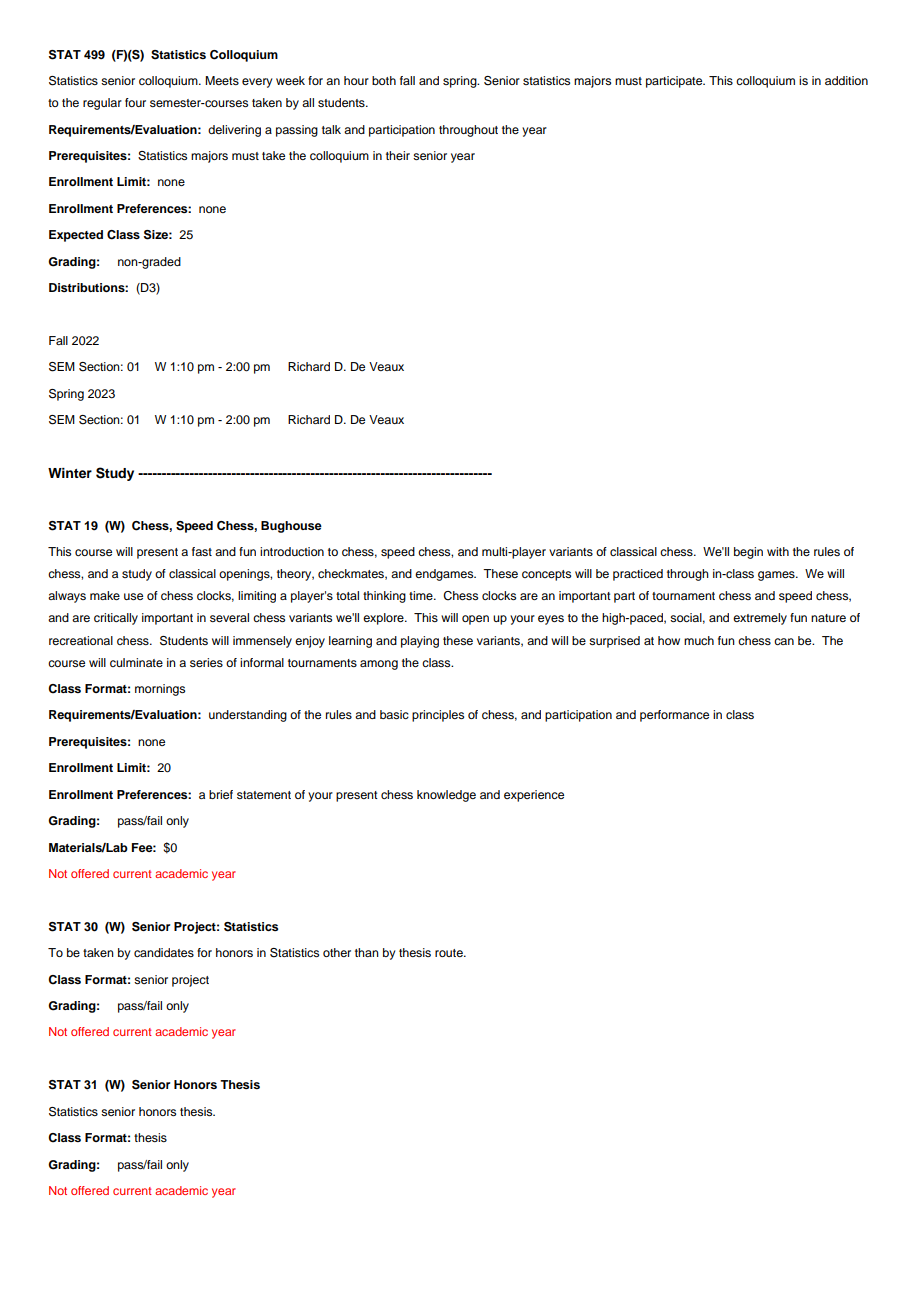 Image resolution: width=924 pixels, height=1308 pixels. What do you see at coordinates (136, 662) in the image?
I see `culminate` at bounding box center [136, 662].
